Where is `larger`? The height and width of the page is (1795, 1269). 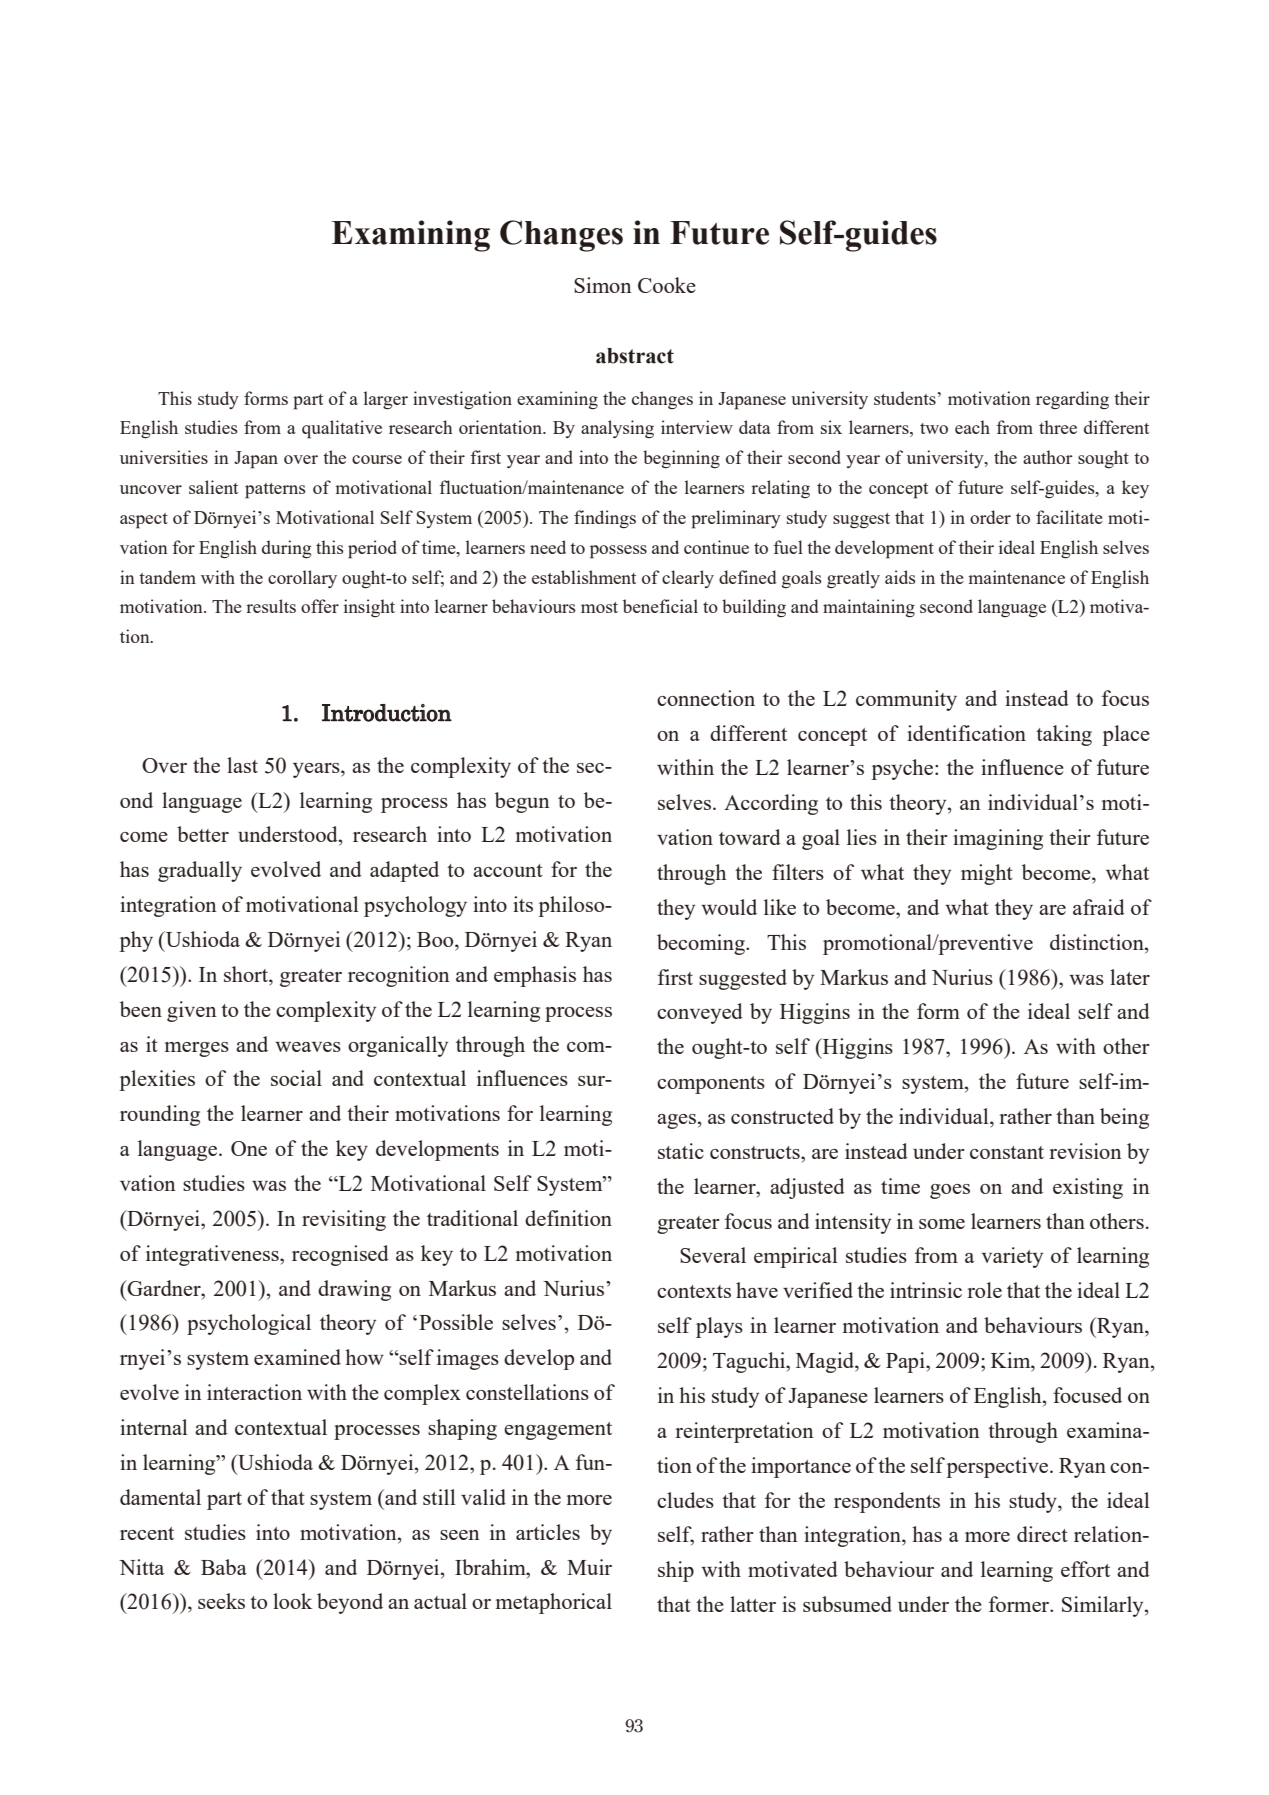 larger is located at coordinates (386, 400).
